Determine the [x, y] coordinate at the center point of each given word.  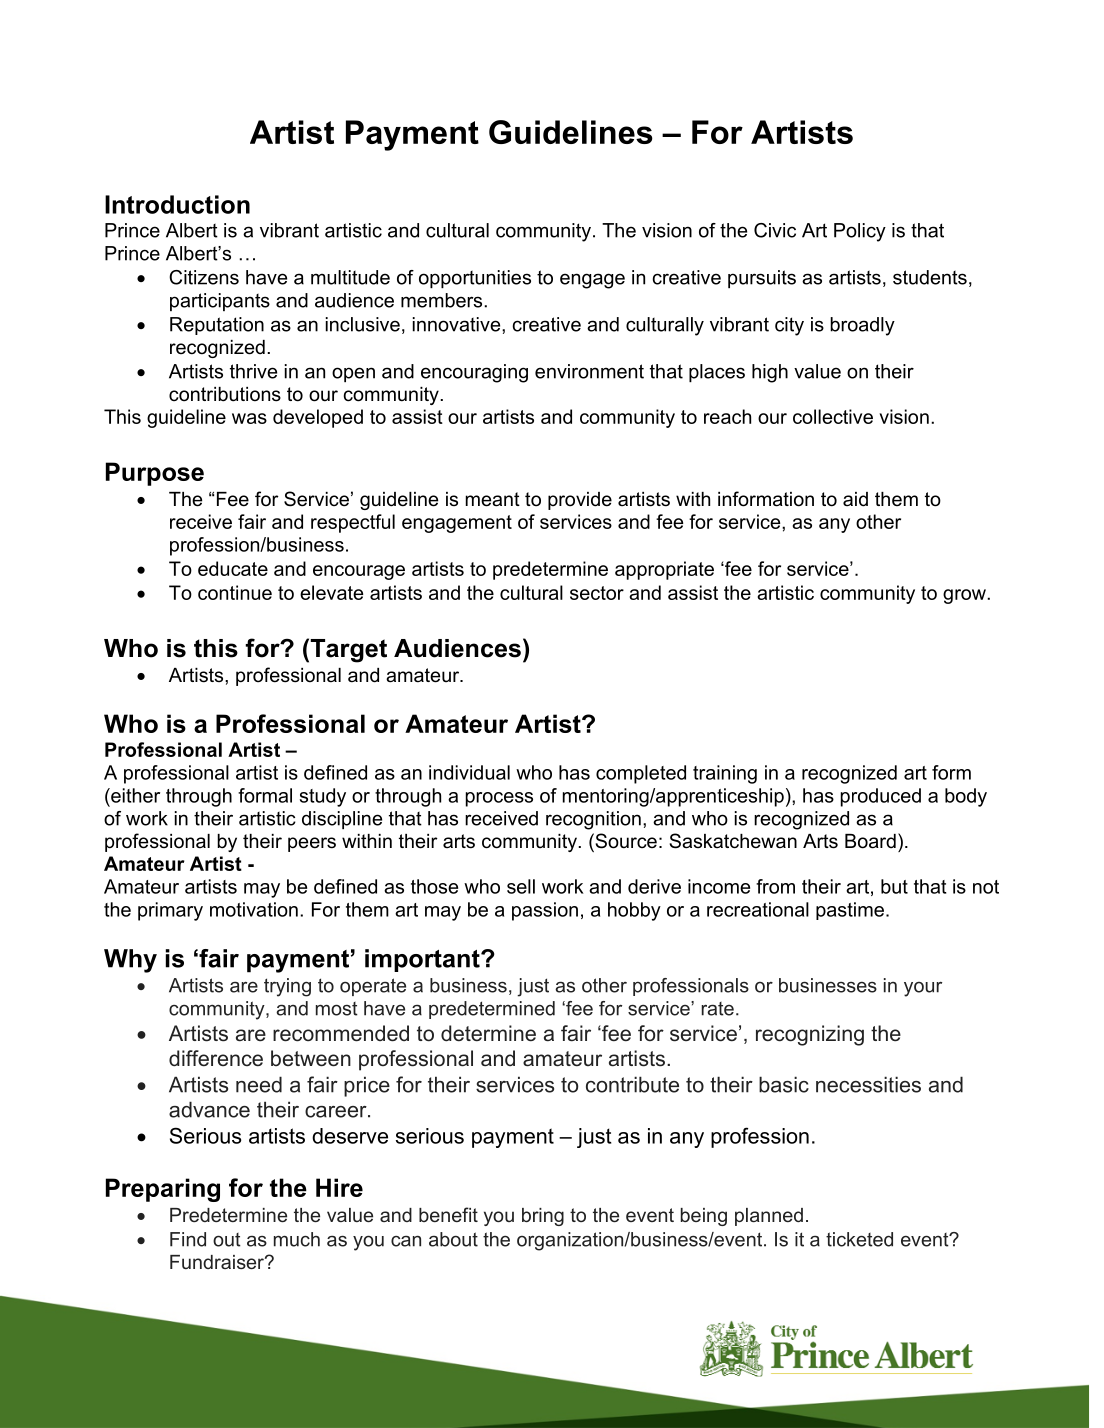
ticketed [859, 1239]
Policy [860, 232]
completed [641, 774]
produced [881, 797]
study [323, 797]
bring [543, 1217]
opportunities [475, 279]
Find [188, 1239]
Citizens [204, 277]
